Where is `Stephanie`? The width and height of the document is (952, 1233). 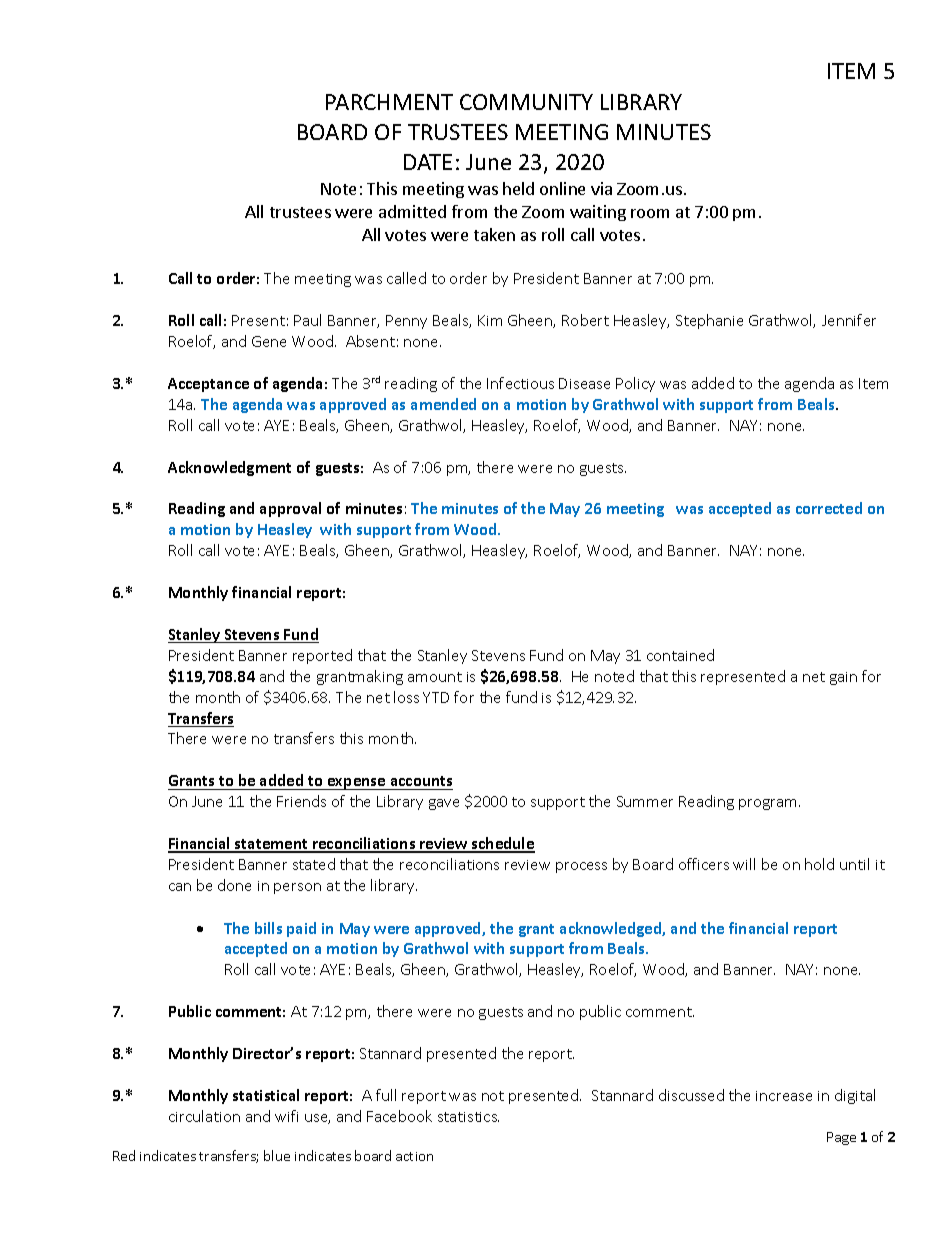 Stephanie is located at coordinates (709, 321).
